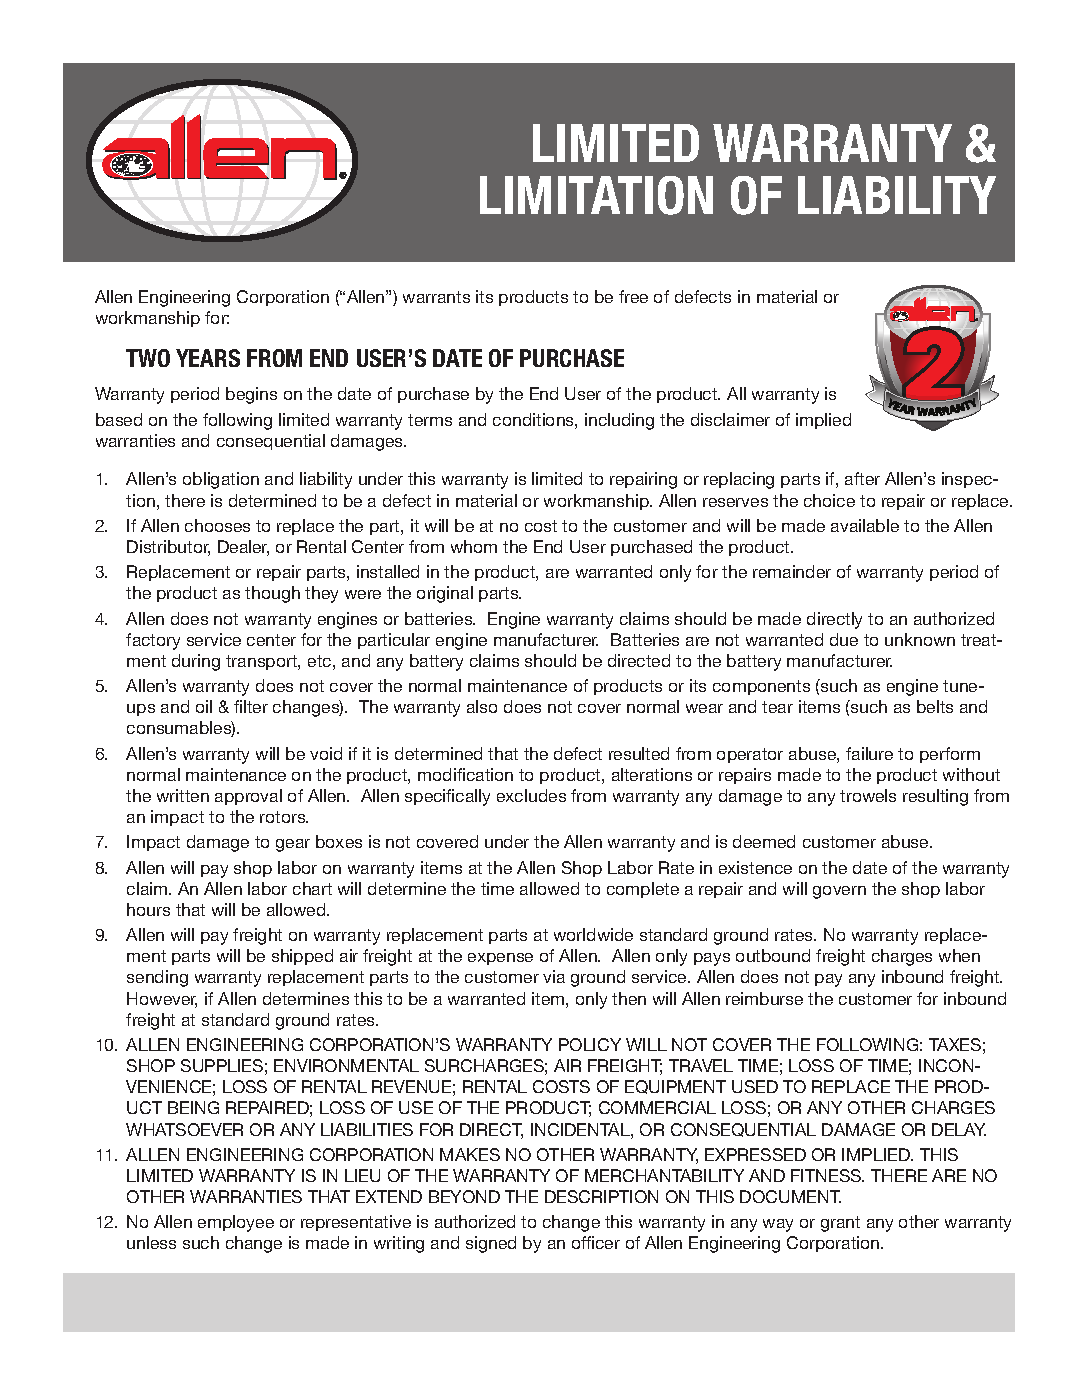 The height and width of the screenshot is (1395, 1078). Describe the element at coordinates (208, 358) in the screenshot. I see `YEARS` at that location.
